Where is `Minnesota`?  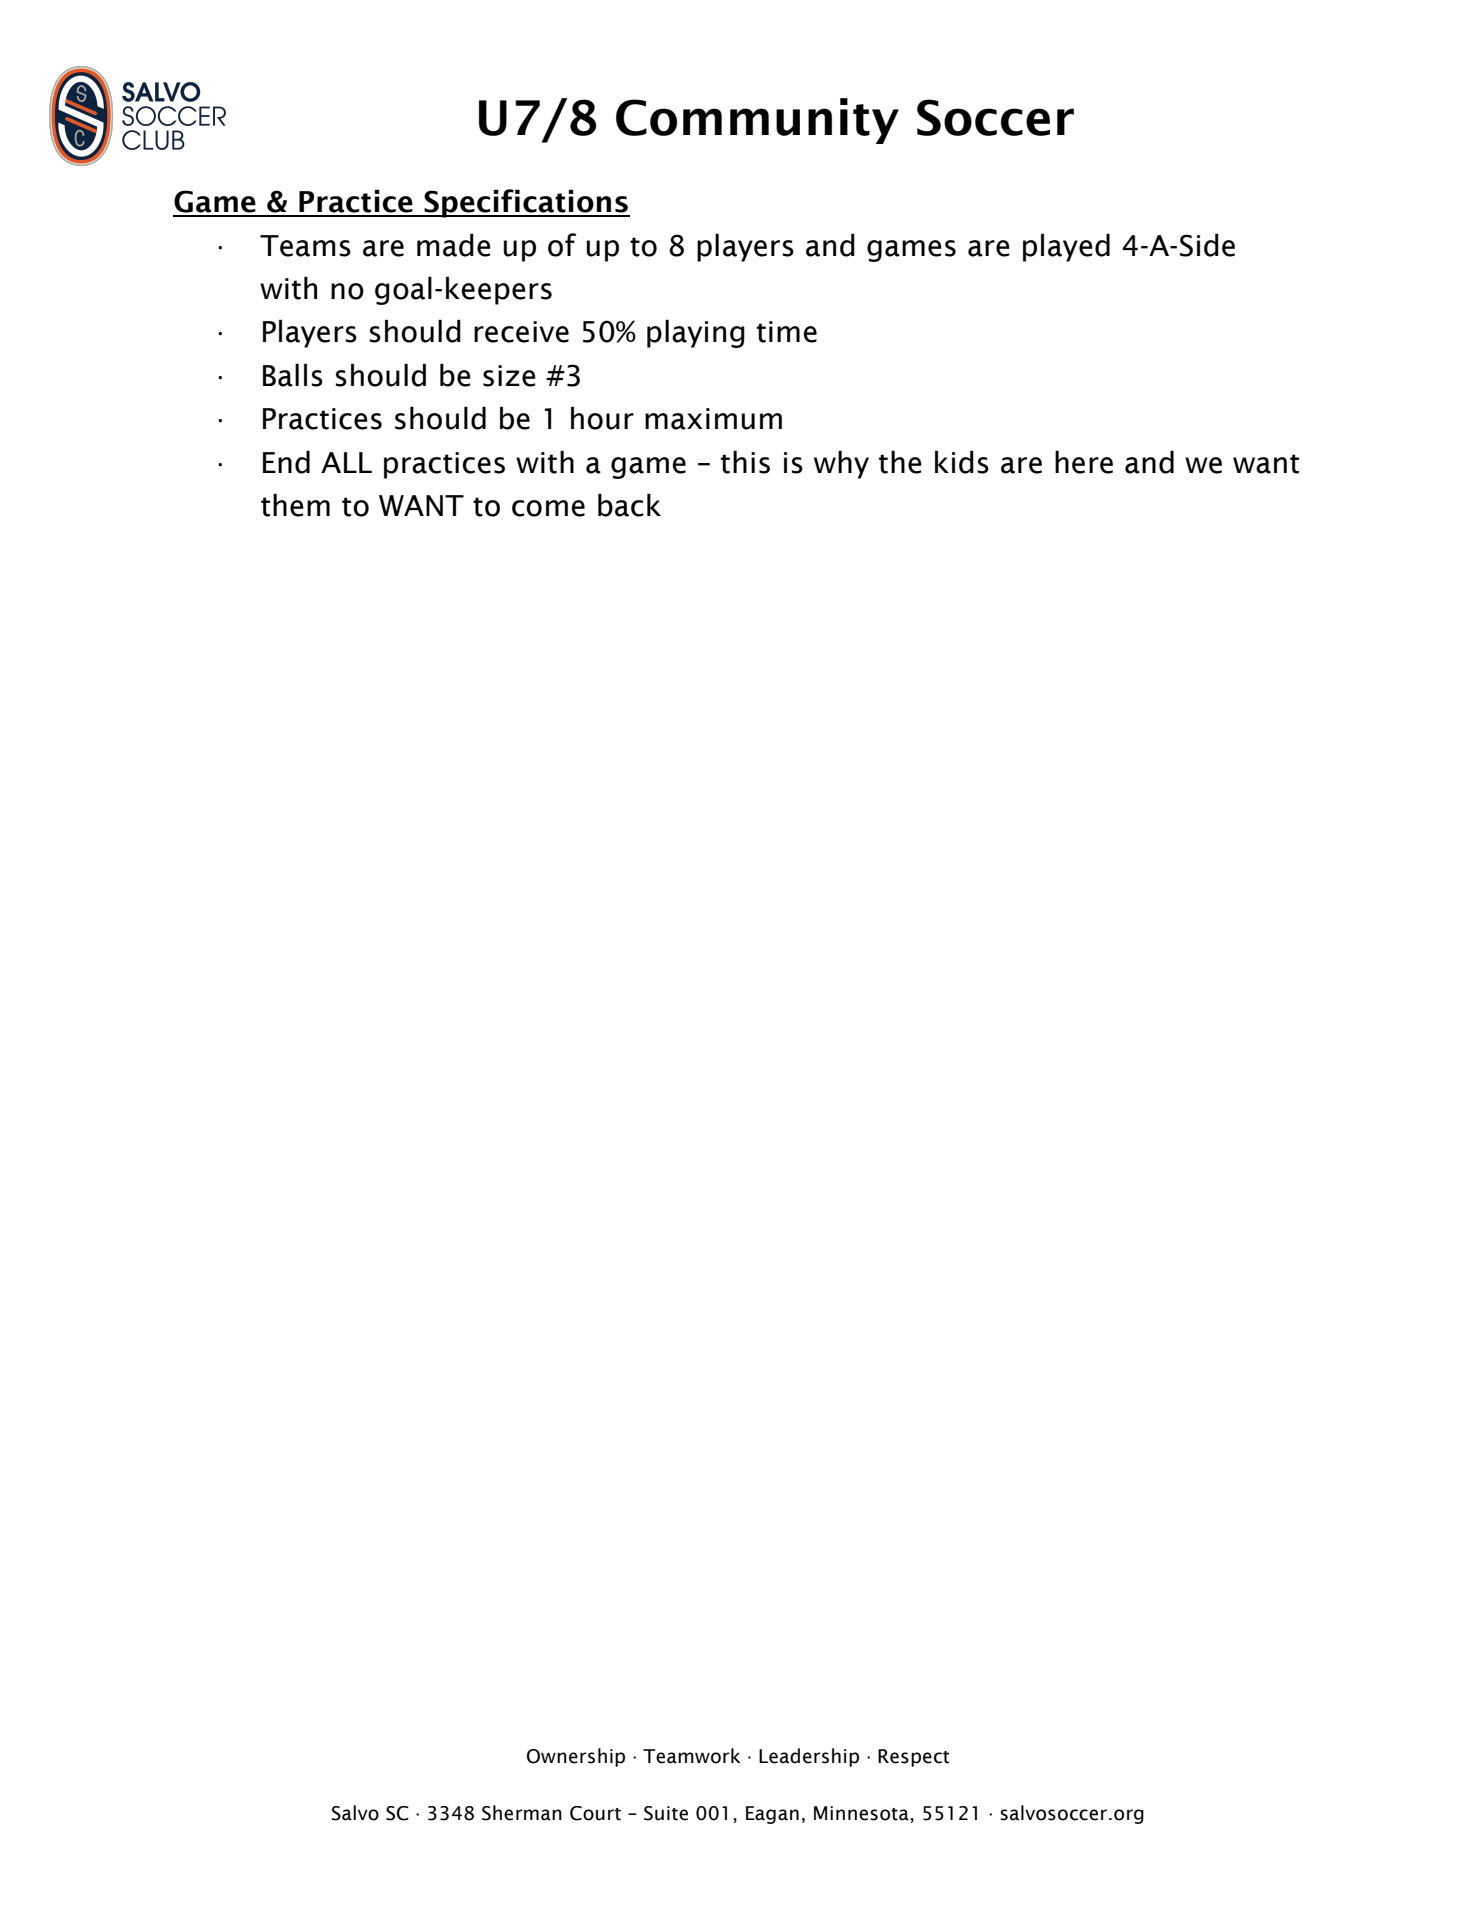 Minnesota is located at coordinates (862, 1813).
